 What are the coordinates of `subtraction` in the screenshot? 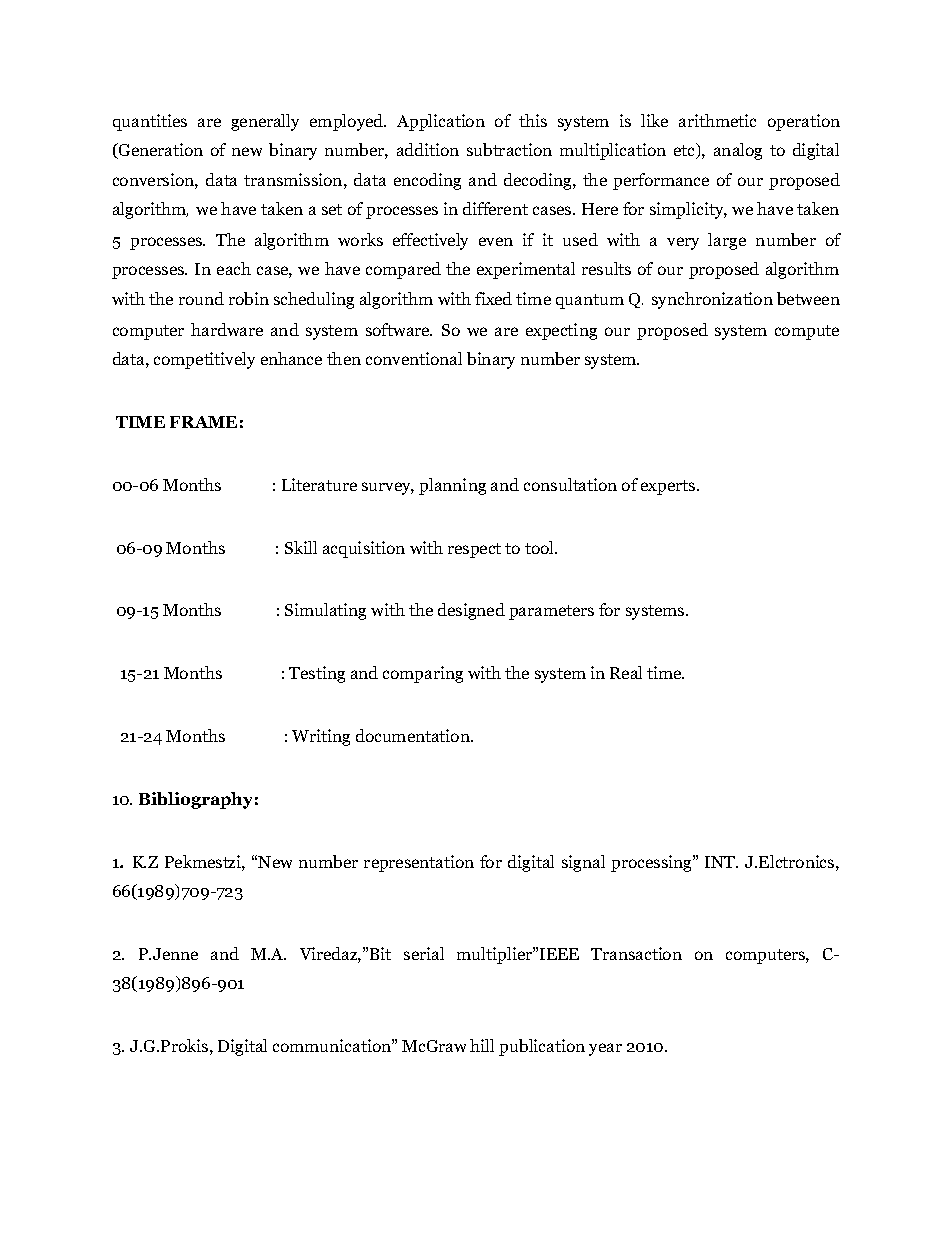 It's located at (509, 149).
